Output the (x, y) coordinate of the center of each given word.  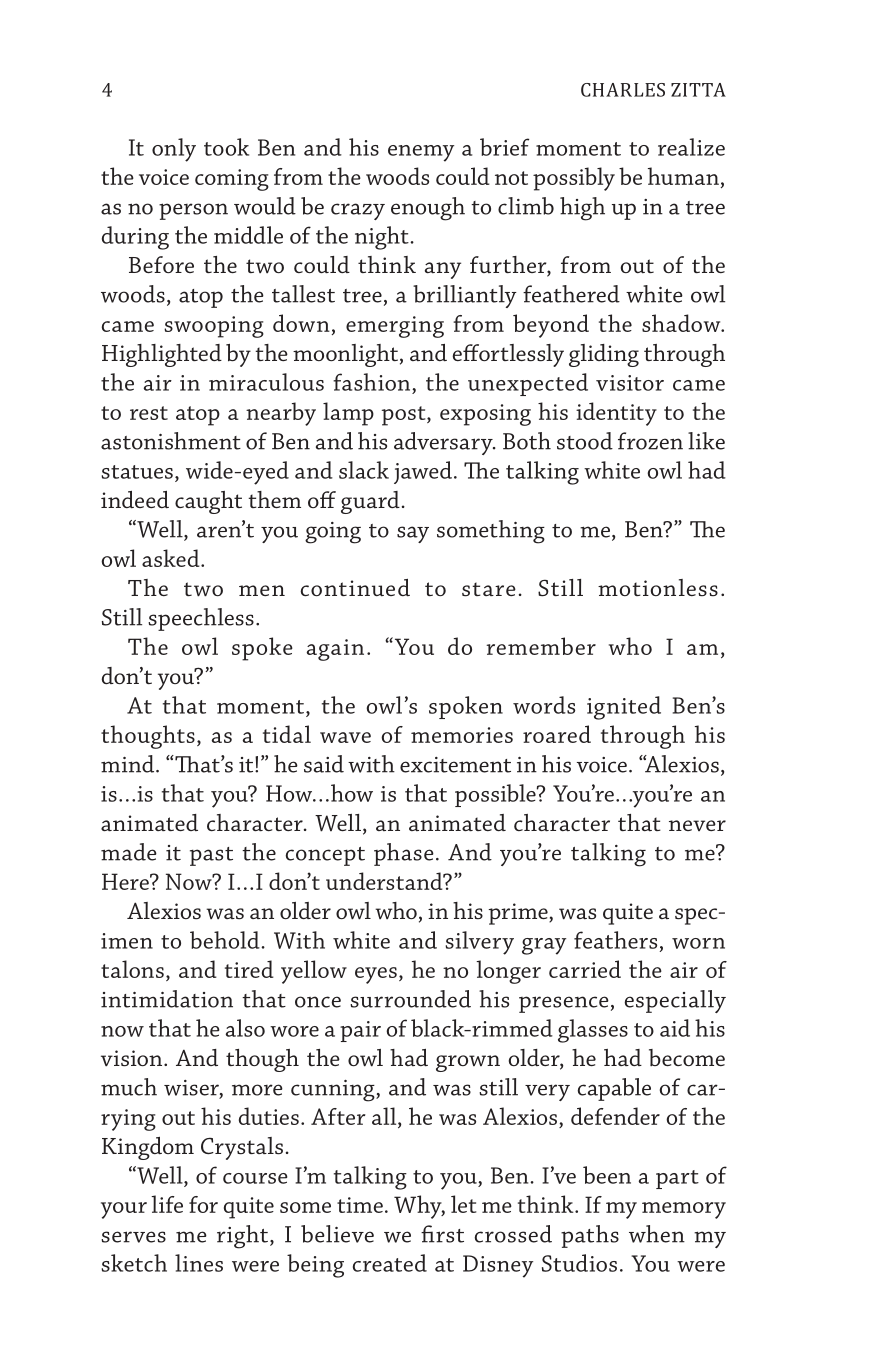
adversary (444, 443)
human (683, 176)
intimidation (167, 999)
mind (129, 764)
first (442, 1234)
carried (585, 969)
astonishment (171, 441)
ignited (624, 708)
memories (462, 735)
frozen (650, 441)
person (193, 211)
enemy (421, 153)
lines (199, 1263)
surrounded (410, 999)
